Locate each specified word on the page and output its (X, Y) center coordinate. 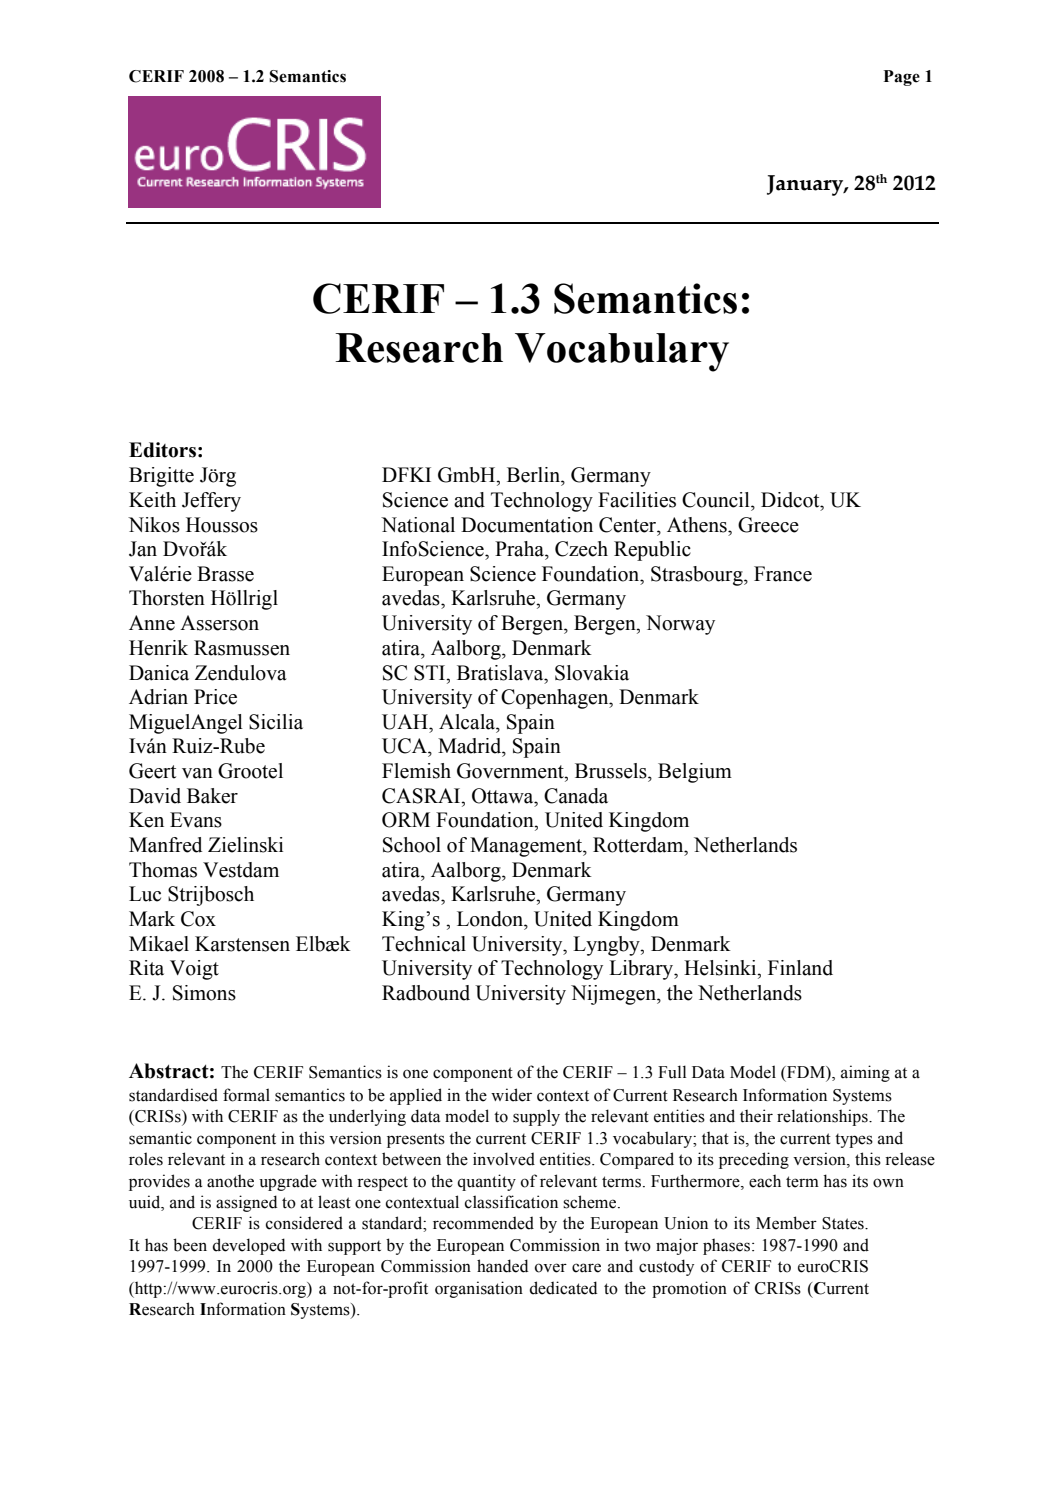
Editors (162, 450)
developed (248, 1246)
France (783, 574)
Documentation (527, 525)
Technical (424, 944)
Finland (800, 968)
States (844, 1223)
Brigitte (161, 477)
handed (502, 1266)
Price (215, 697)
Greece (768, 525)
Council (717, 500)
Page (902, 78)
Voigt (194, 970)
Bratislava (501, 673)
